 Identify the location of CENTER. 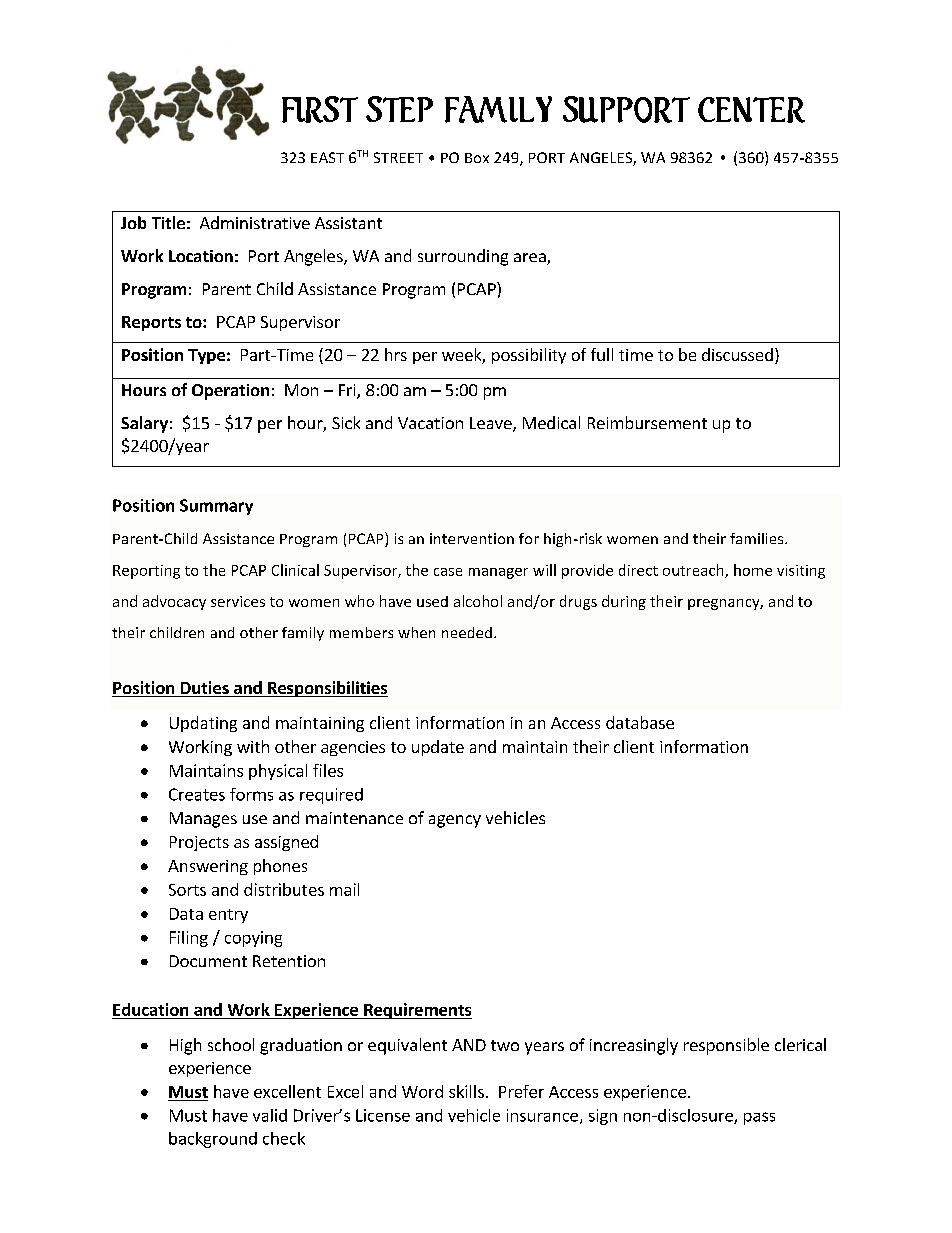
(751, 110).
